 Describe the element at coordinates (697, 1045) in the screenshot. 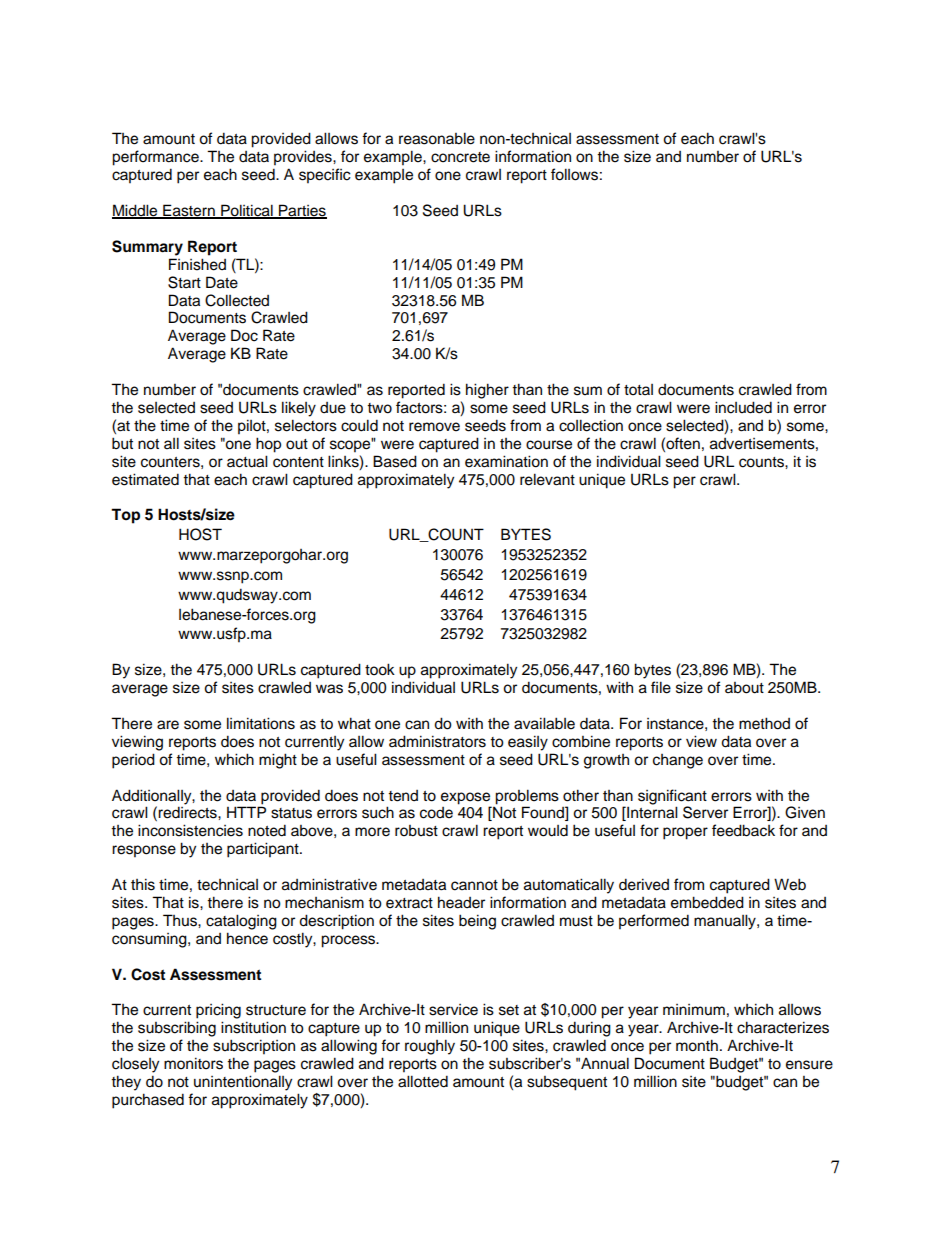

I see `month` at that location.
